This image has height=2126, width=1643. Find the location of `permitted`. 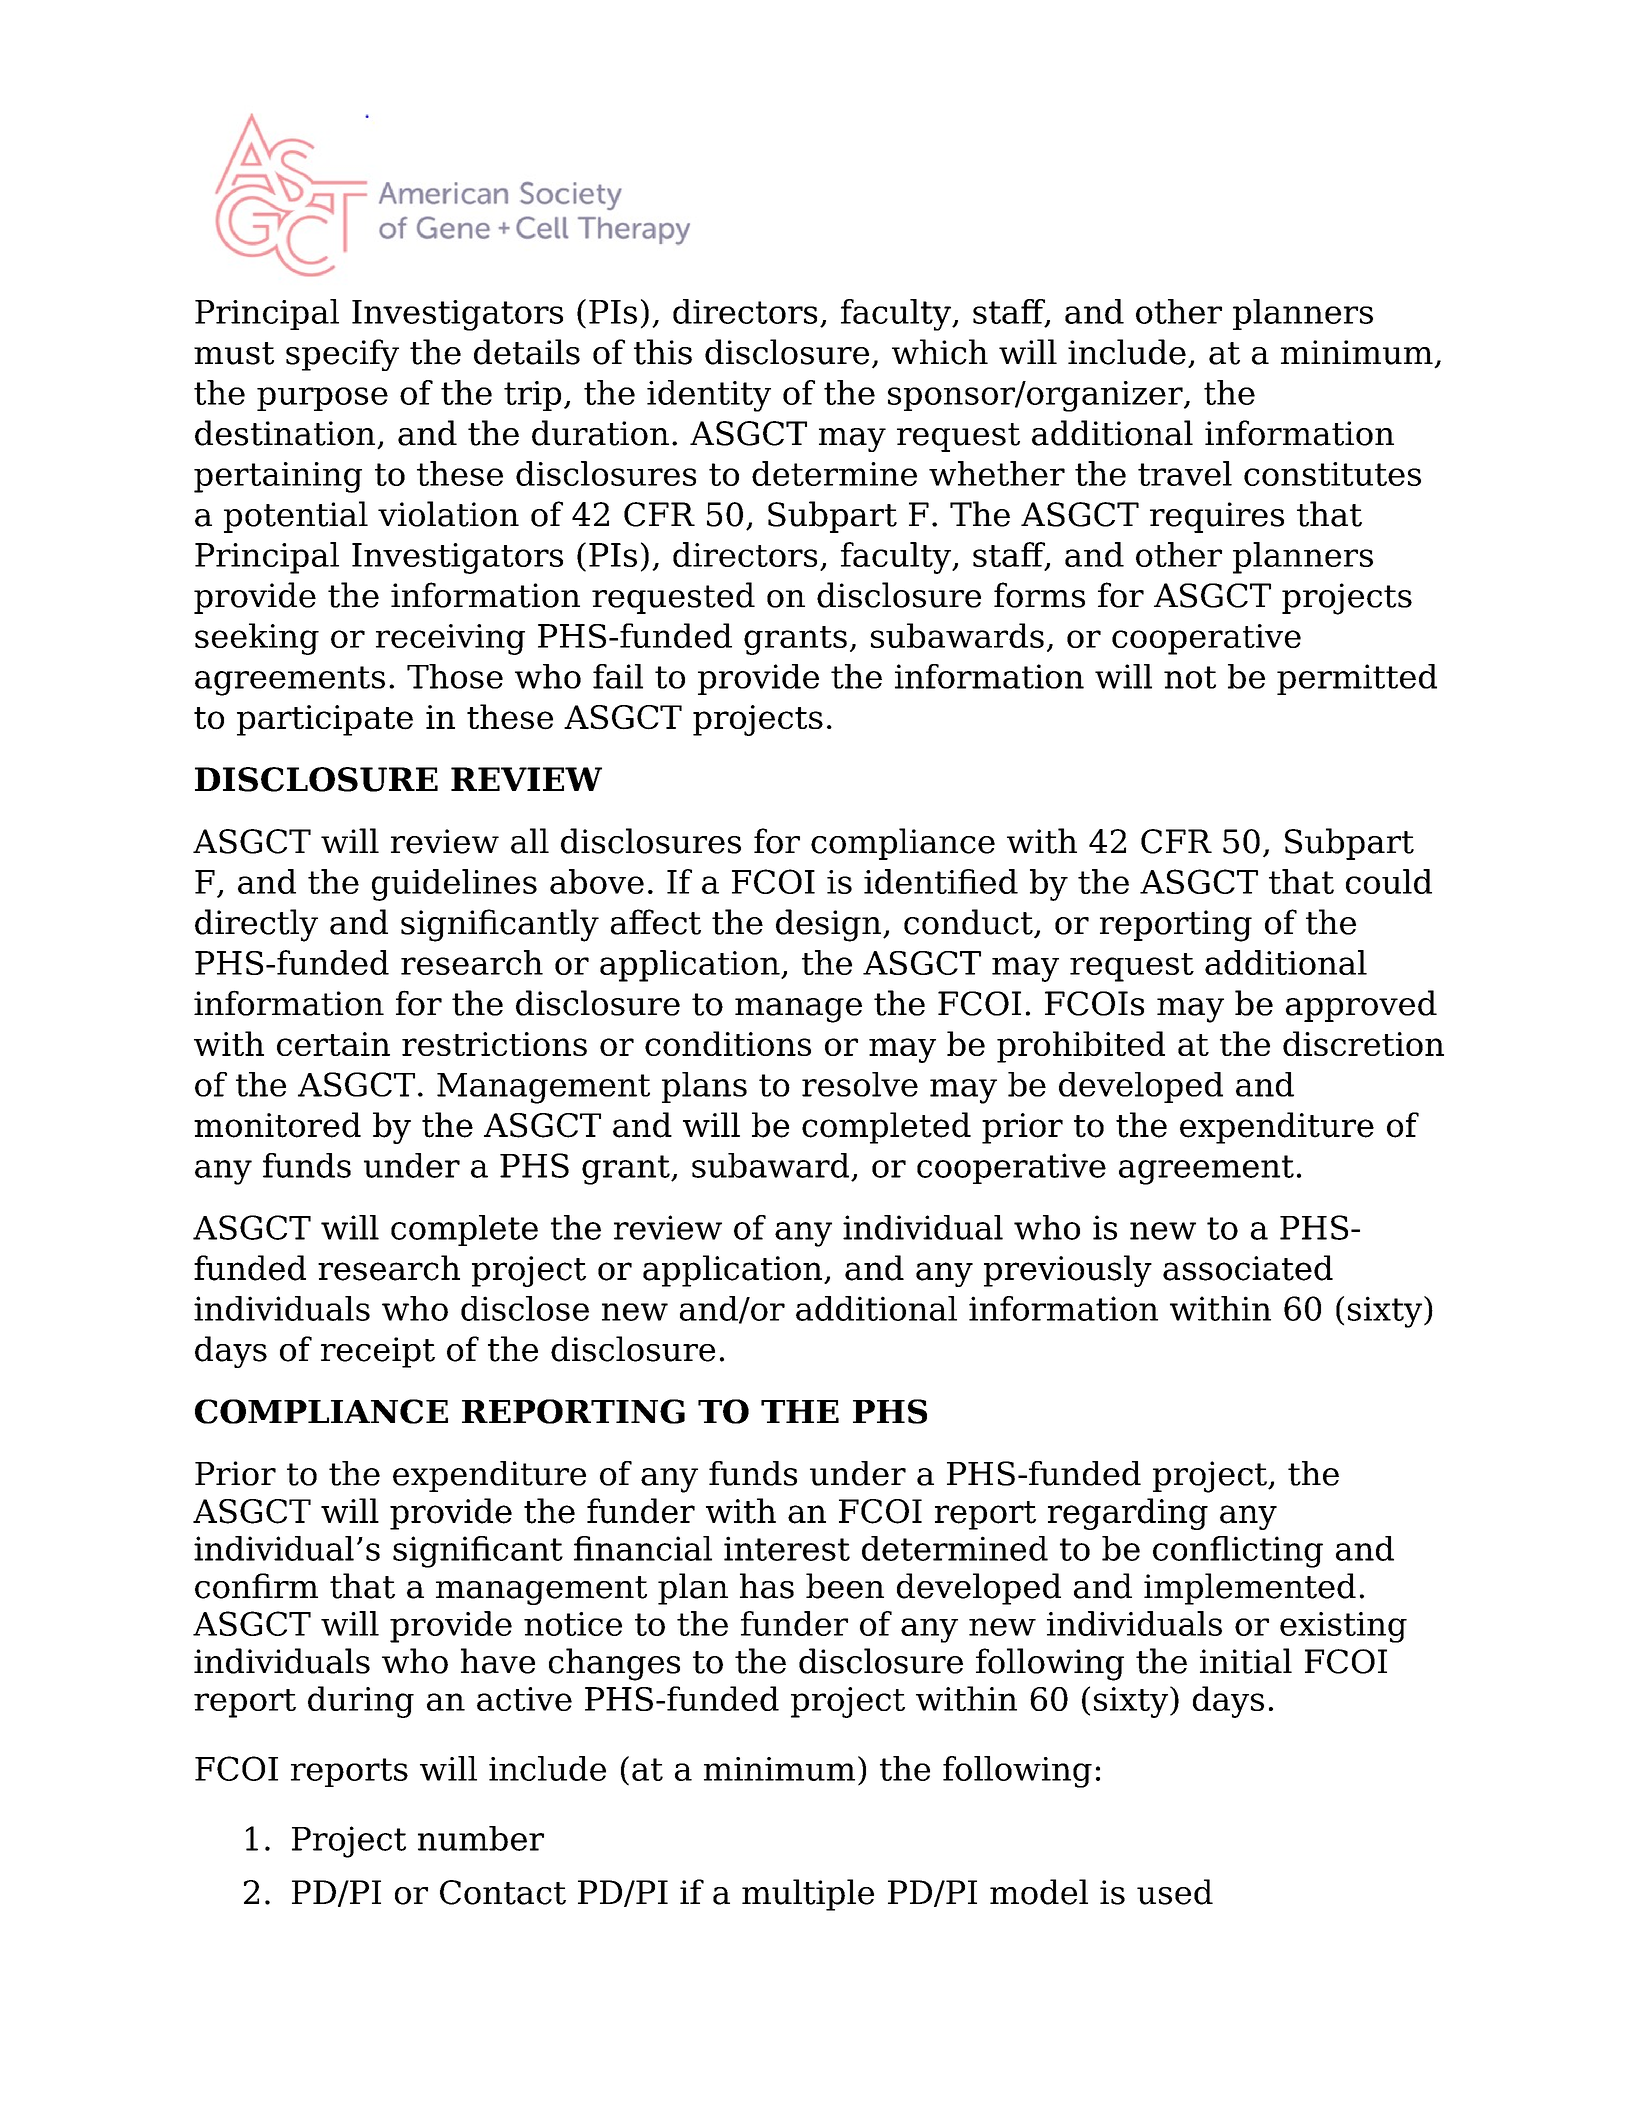

permitted is located at coordinates (1357, 679).
